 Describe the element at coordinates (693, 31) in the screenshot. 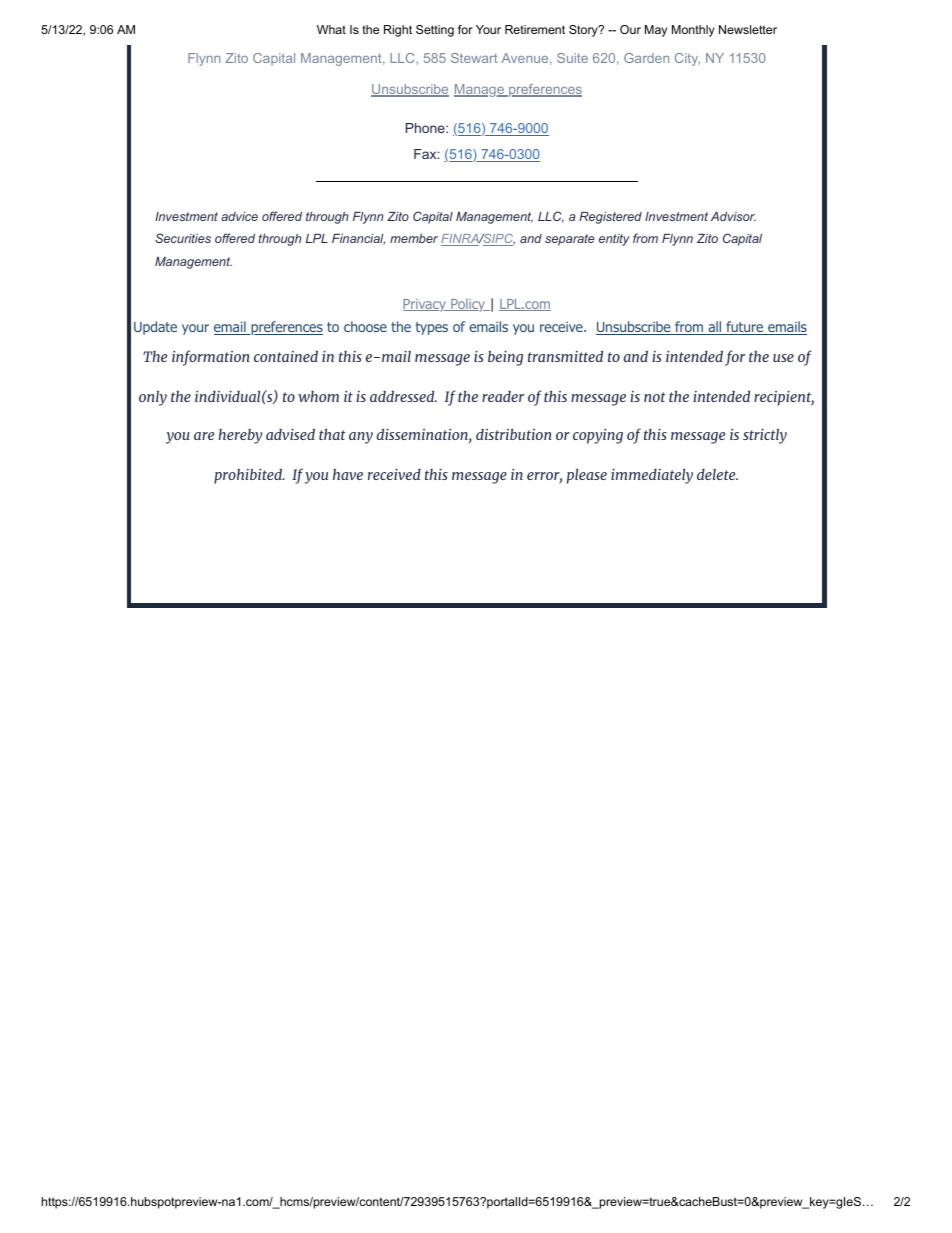

I see `Monthly` at that location.
